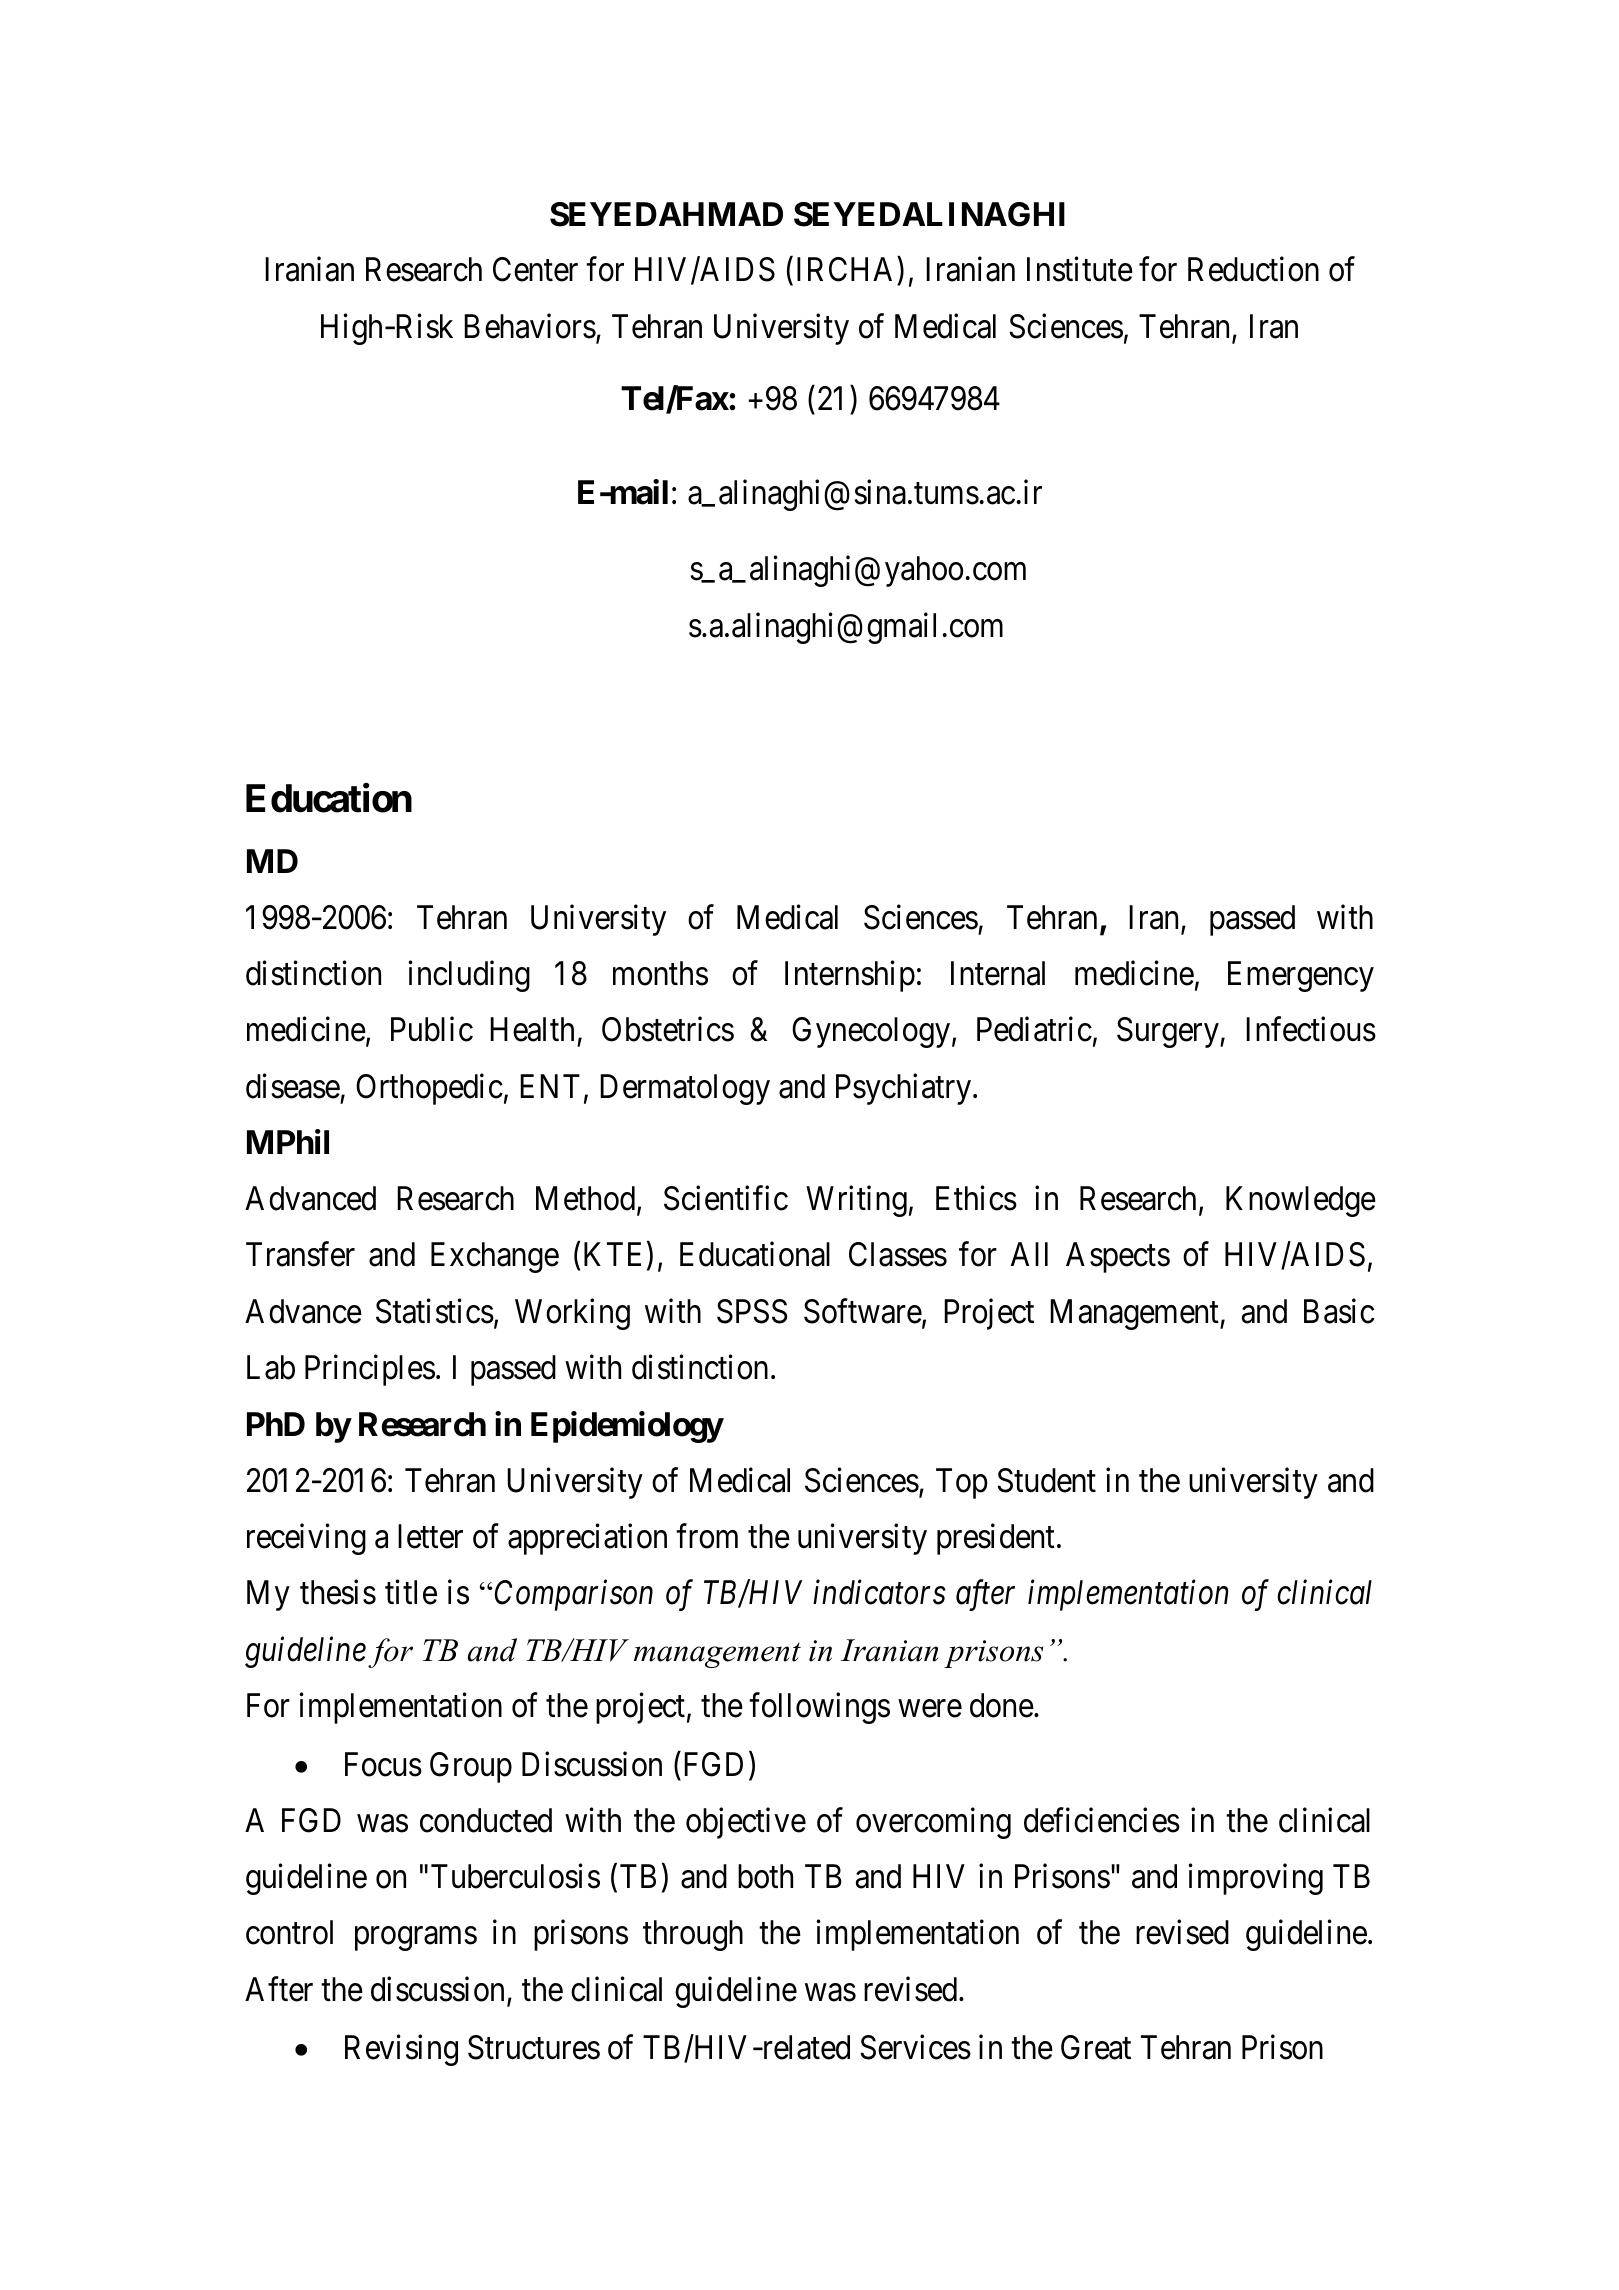 The width and height of the image is (1619, 2290). What do you see at coordinates (1047, 1480) in the image?
I see `Student` at bounding box center [1047, 1480].
